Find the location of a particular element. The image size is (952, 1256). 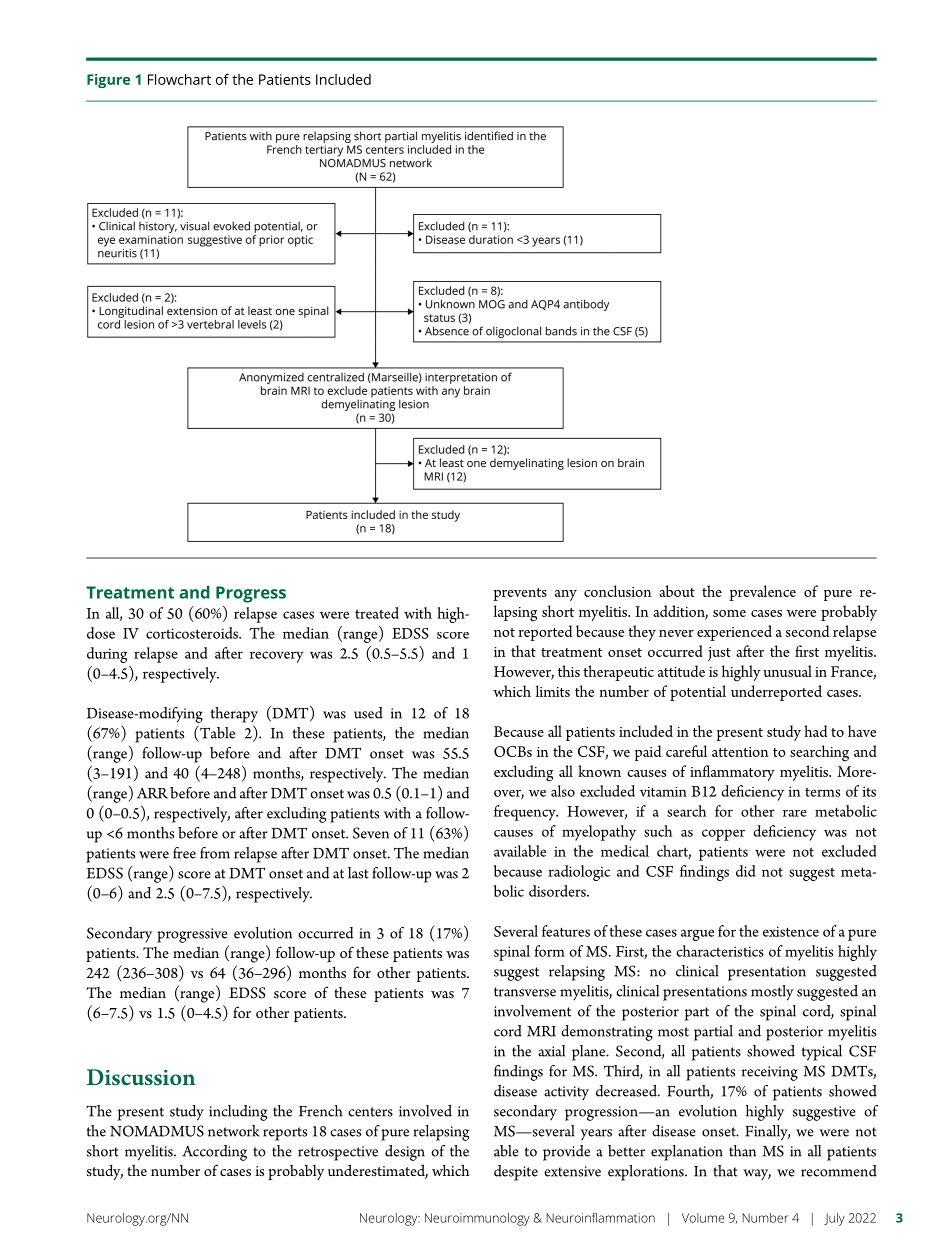

corticosteroids is located at coordinates (193, 633).
